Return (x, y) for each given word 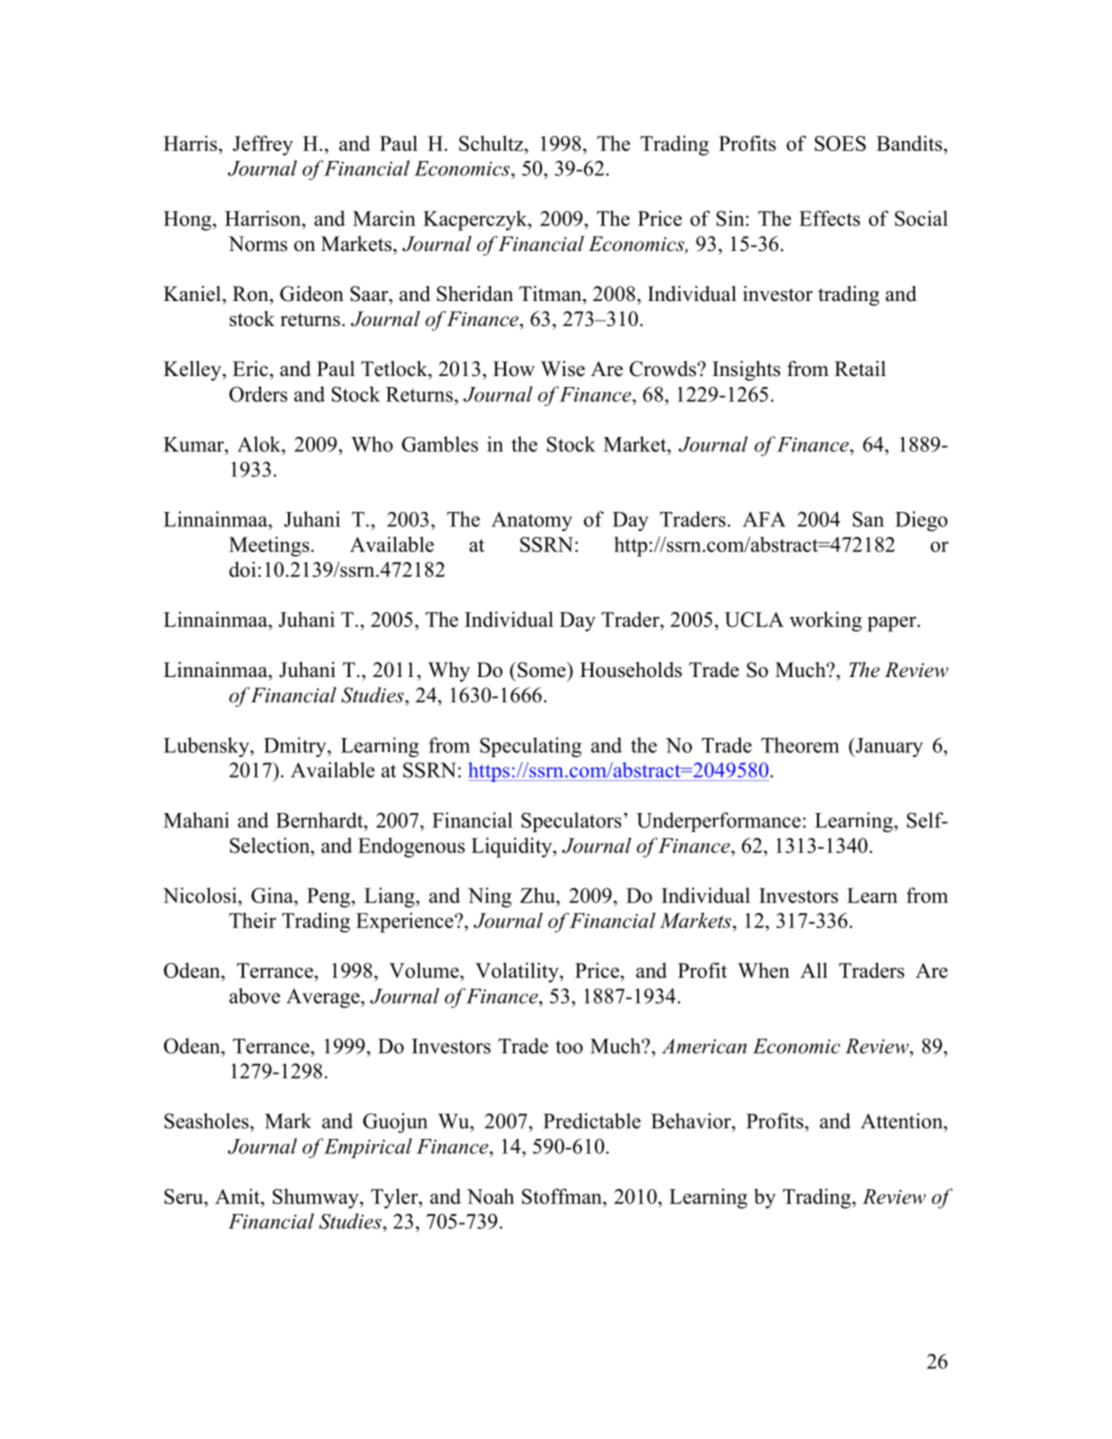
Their (252, 920)
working (826, 621)
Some (541, 670)
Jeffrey (263, 145)
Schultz (492, 143)
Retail (860, 369)
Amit (238, 1196)
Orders (258, 394)
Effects (829, 218)
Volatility (518, 972)
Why (449, 672)
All (814, 970)
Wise (563, 369)
